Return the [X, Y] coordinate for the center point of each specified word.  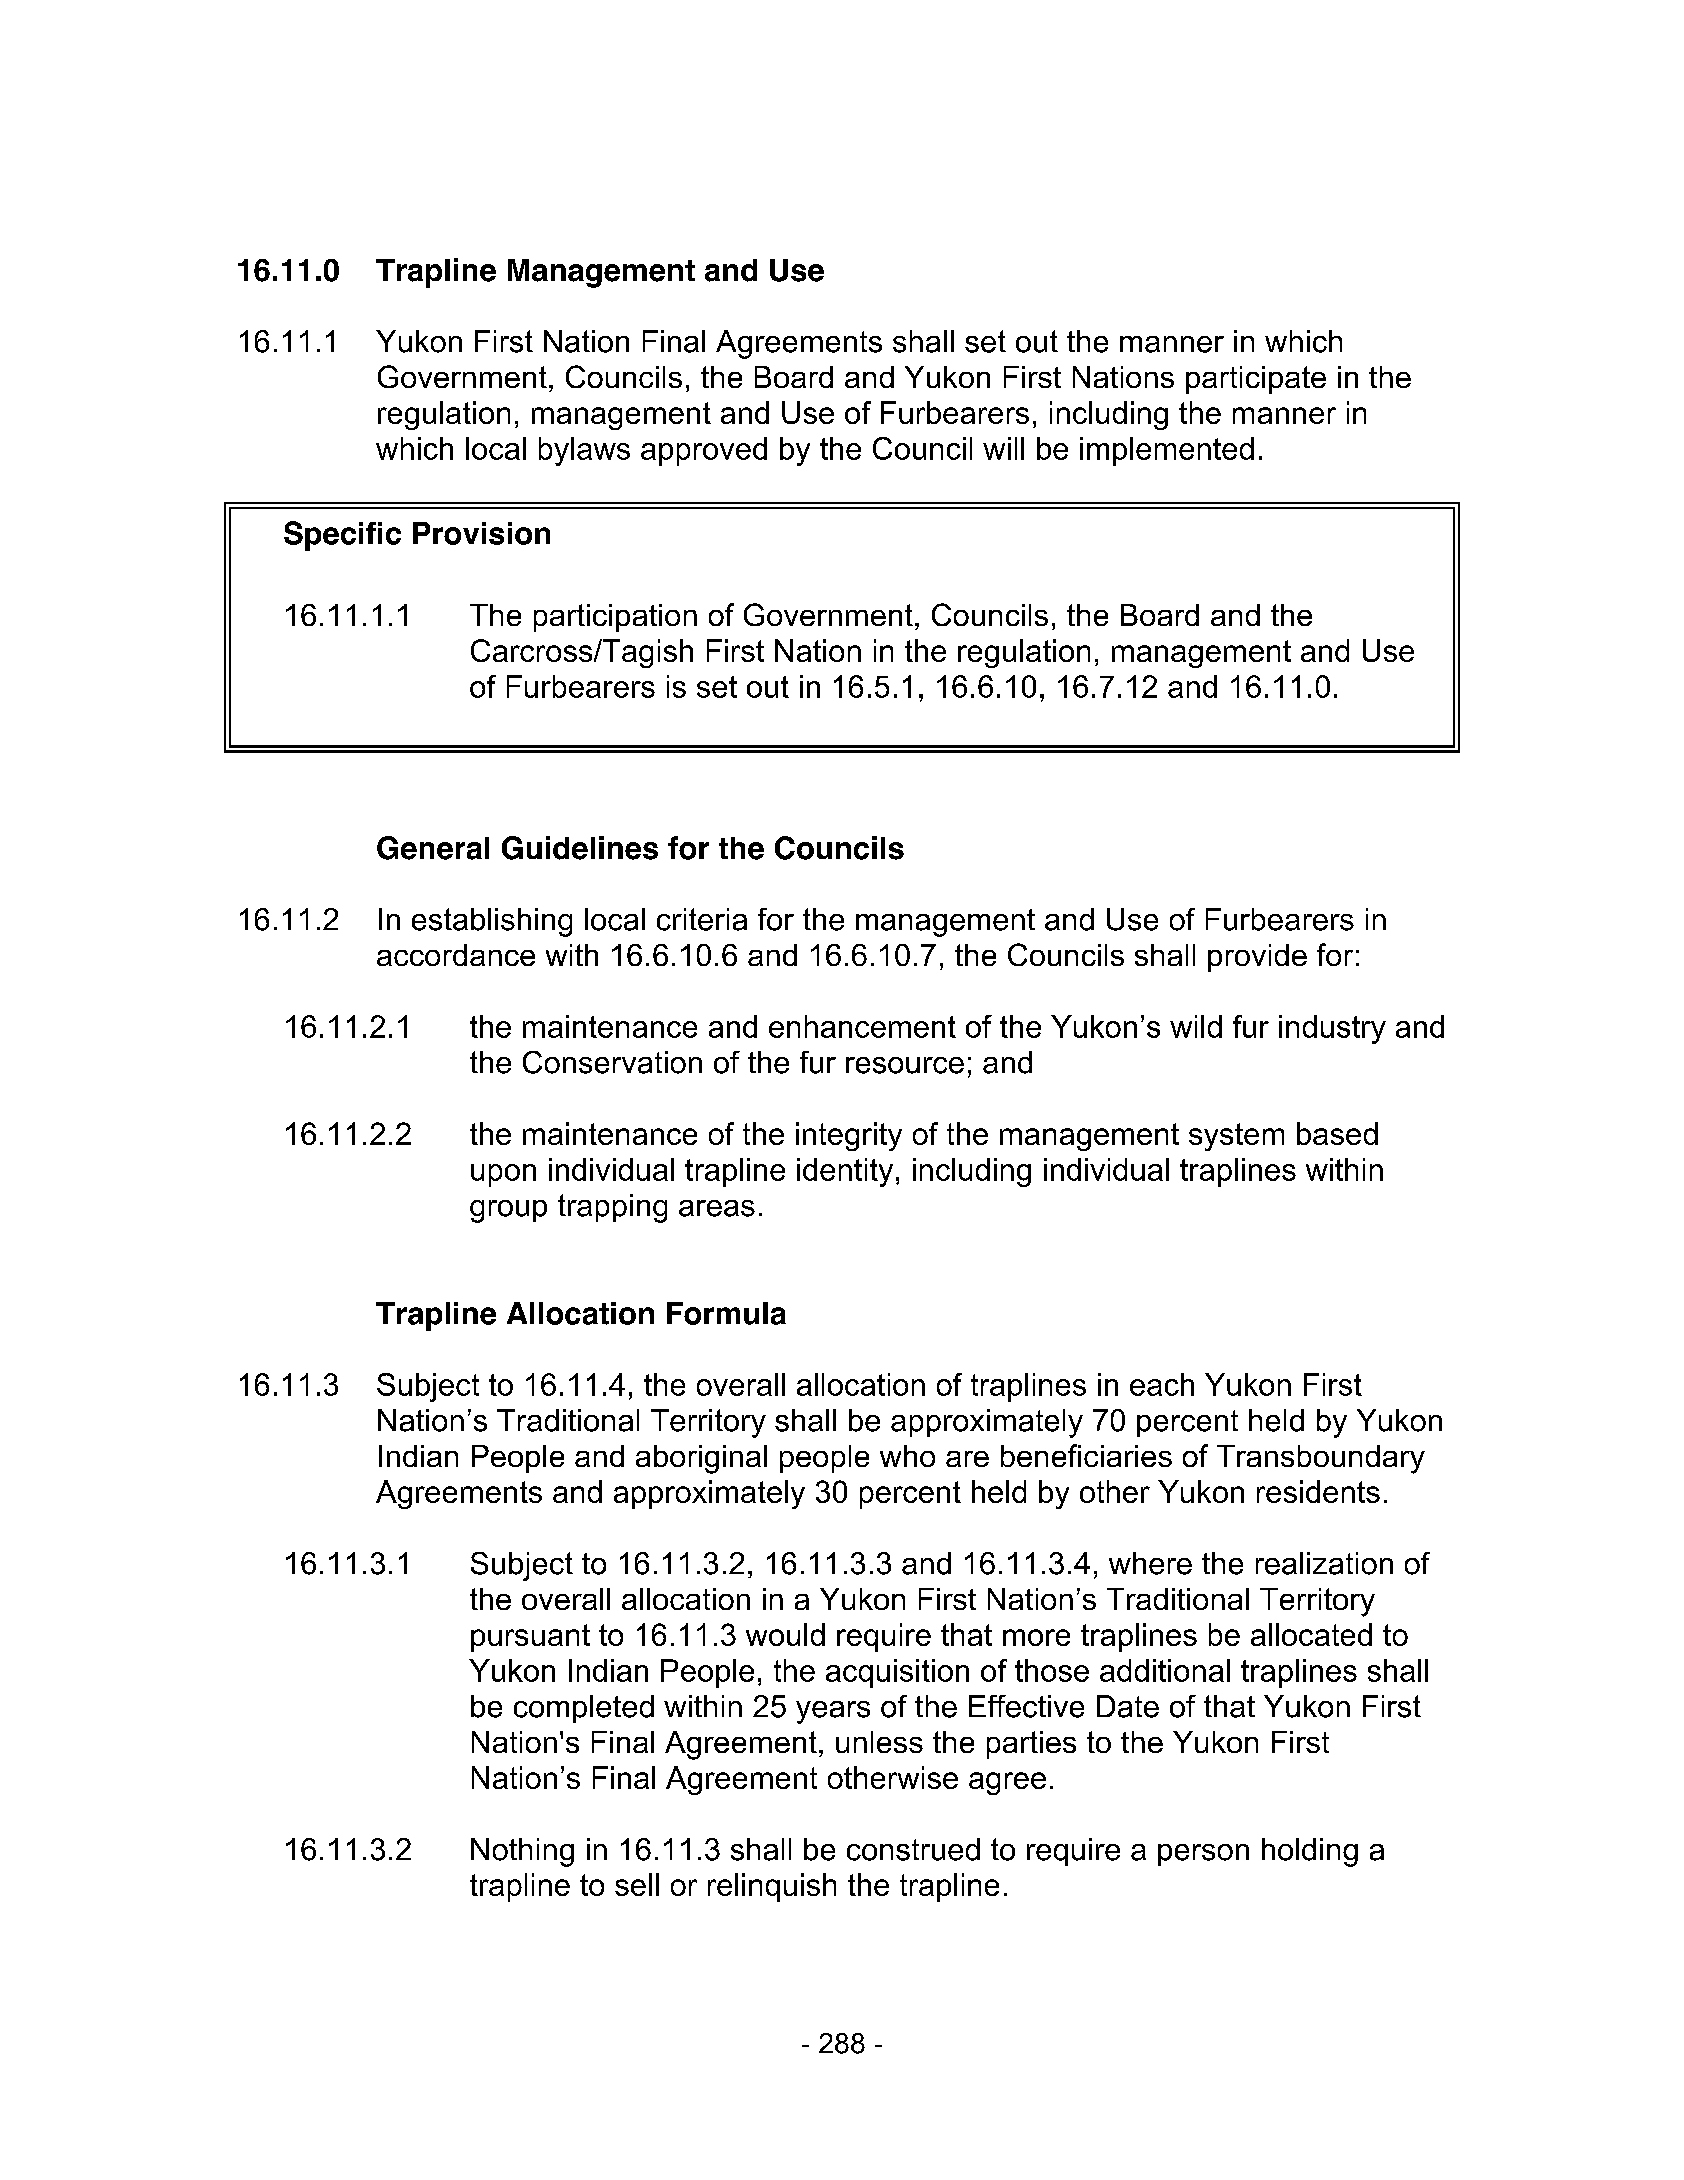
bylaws [584, 451]
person [1203, 1855]
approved [704, 451]
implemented [1167, 451]
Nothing [522, 1852]
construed [913, 1849]
